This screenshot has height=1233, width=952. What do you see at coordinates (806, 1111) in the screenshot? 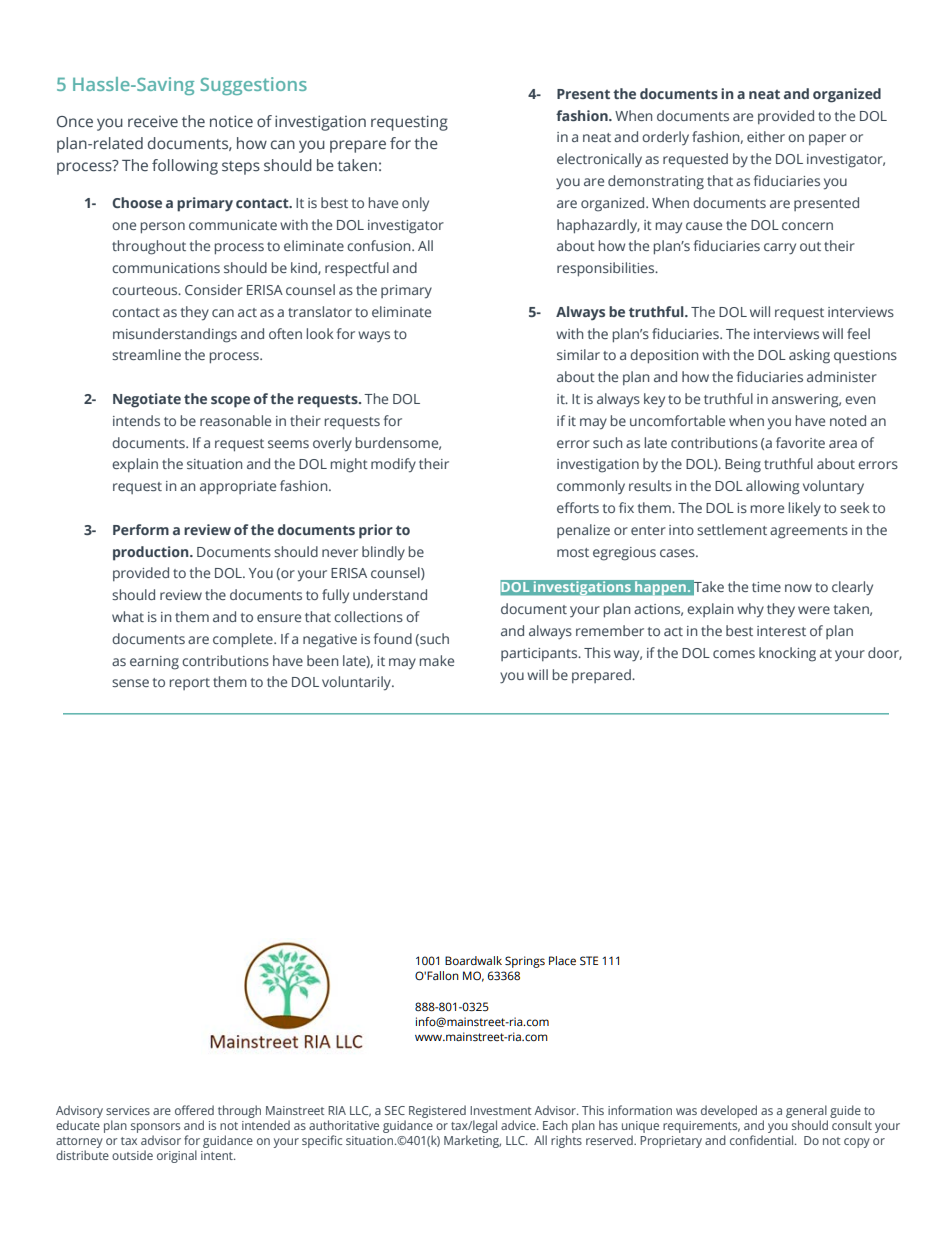
I see `general` at bounding box center [806, 1111].
